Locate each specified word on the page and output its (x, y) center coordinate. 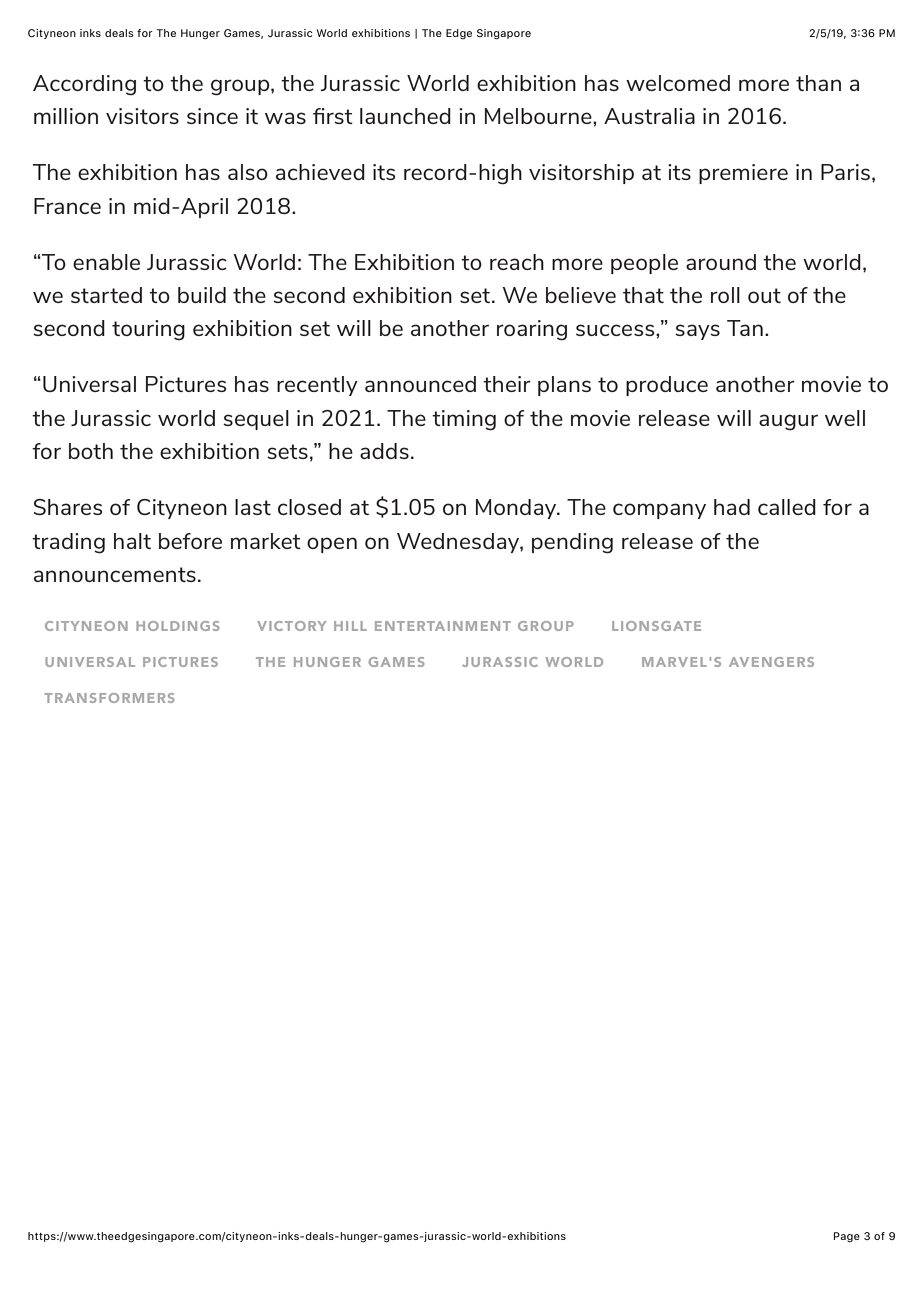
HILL (350, 626)
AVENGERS (771, 662)
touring (148, 330)
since (212, 116)
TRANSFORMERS (109, 698)
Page (847, 1237)
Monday (517, 509)
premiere (743, 174)
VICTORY (291, 626)
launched (405, 116)
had (732, 507)
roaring (532, 330)
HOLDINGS (177, 626)
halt (132, 541)
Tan (745, 328)
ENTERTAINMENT (443, 626)
